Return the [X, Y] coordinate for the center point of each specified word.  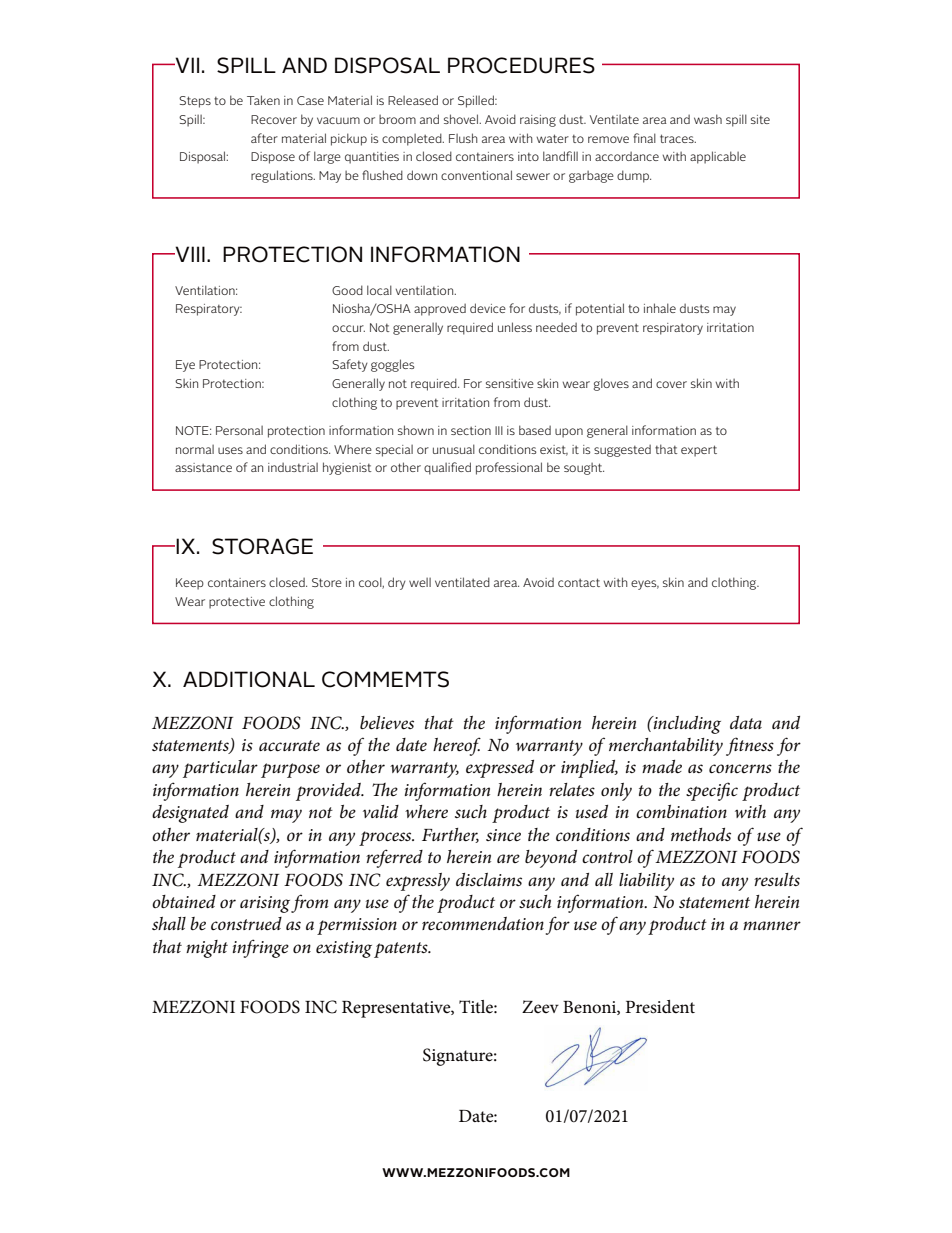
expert [699, 451]
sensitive [510, 383]
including [686, 725]
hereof [457, 746]
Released [413, 100]
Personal [239, 430]
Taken [263, 100]
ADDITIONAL [249, 679]
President [660, 1006]
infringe [261, 948]
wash [708, 119]
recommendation [483, 924]
